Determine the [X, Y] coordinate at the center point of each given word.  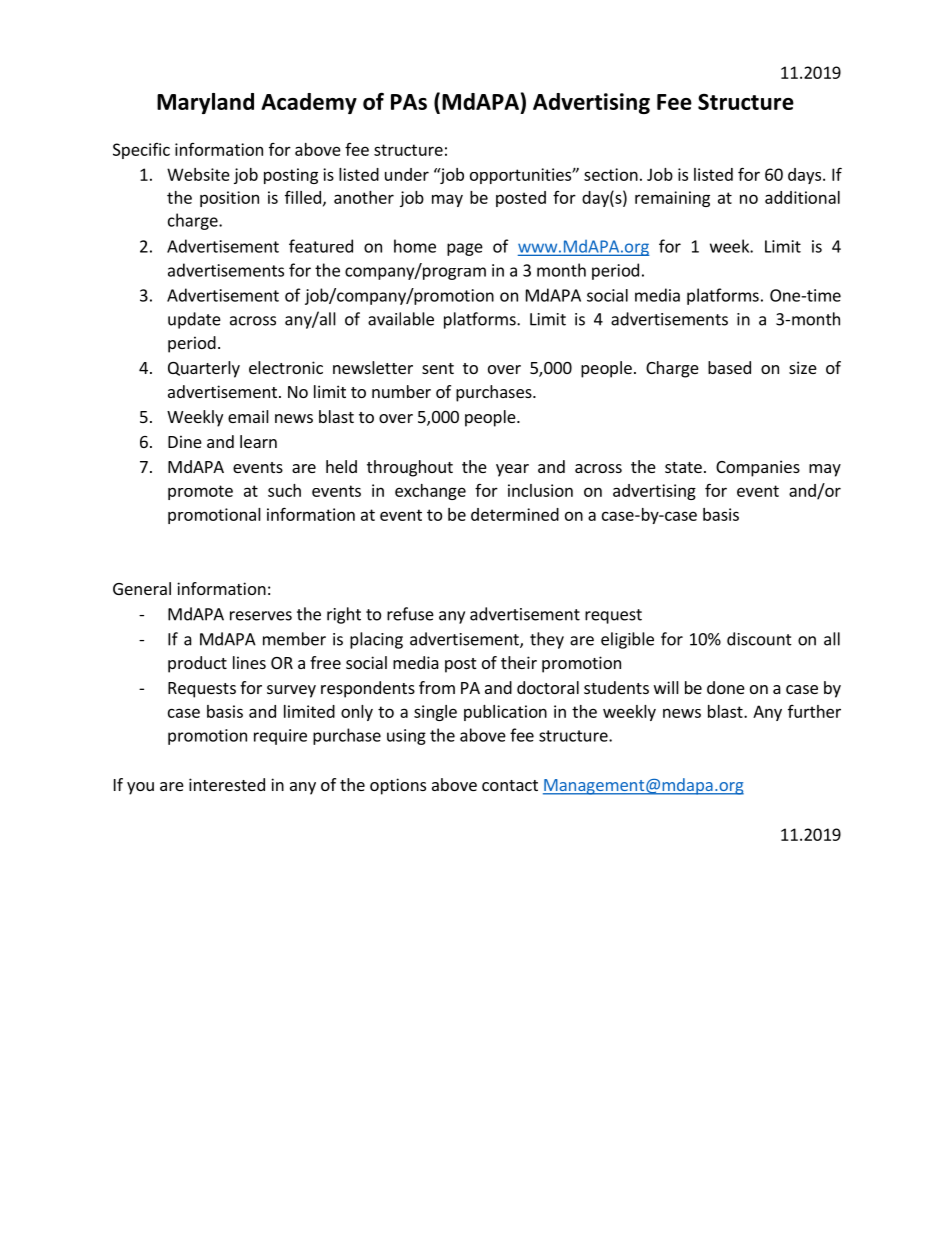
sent [438, 368]
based [729, 367]
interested [227, 784]
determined [515, 514]
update [194, 320]
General [142, 588]
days [804, 176]
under [407, 174]
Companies [758, 468]
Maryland [205, 103]
